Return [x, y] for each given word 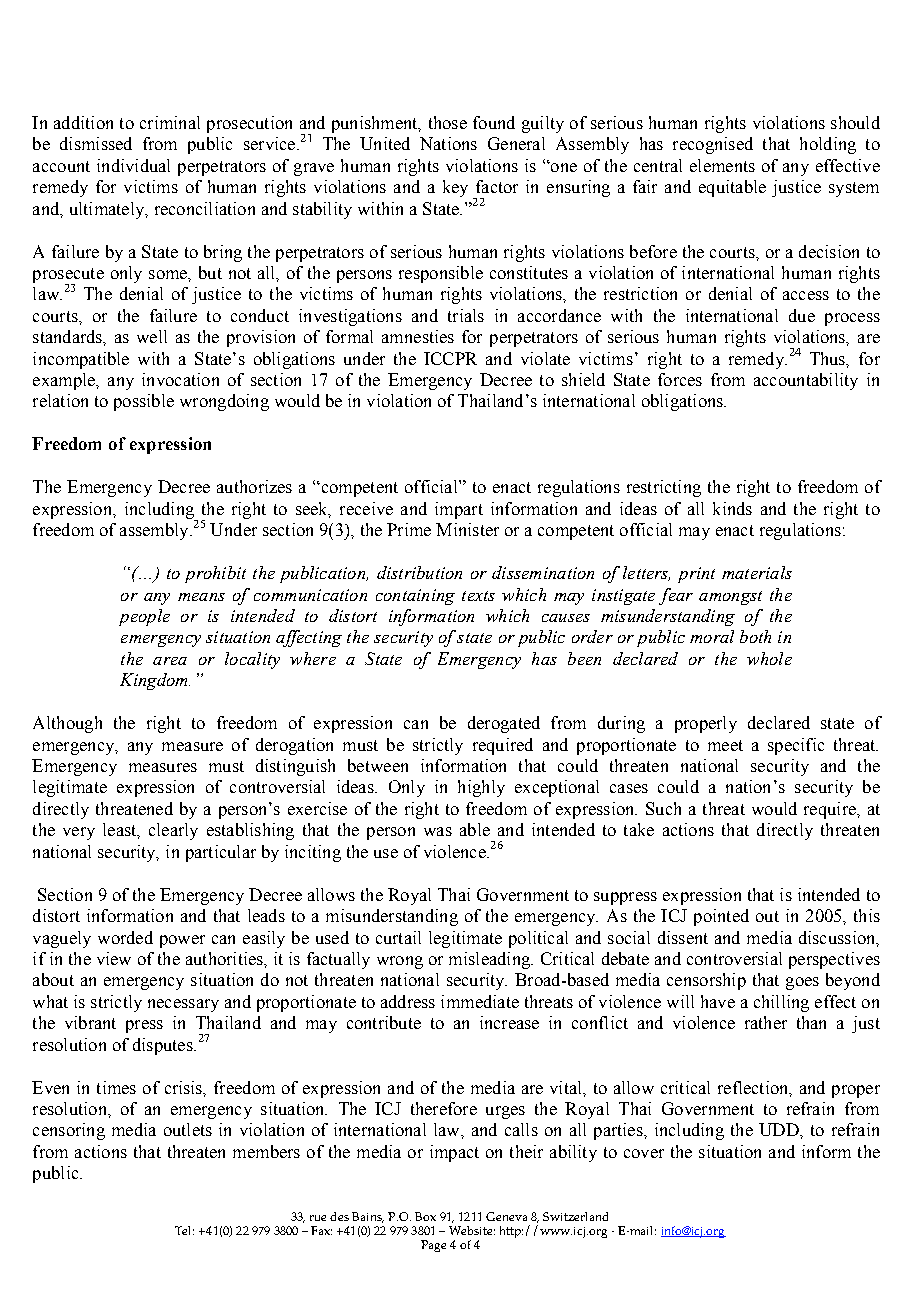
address [408, 1001]
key [455, 188]
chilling [781, 1003]
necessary [183, 1005]
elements [722, 165]
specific [796, 746]
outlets [188, 1129]
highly [481, 788]
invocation [180, 379]
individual [133, 165]
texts [478, 596]
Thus [829, 359]
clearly [173, 831]
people [144, 617]
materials [757, 572]
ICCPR [450, 358]
